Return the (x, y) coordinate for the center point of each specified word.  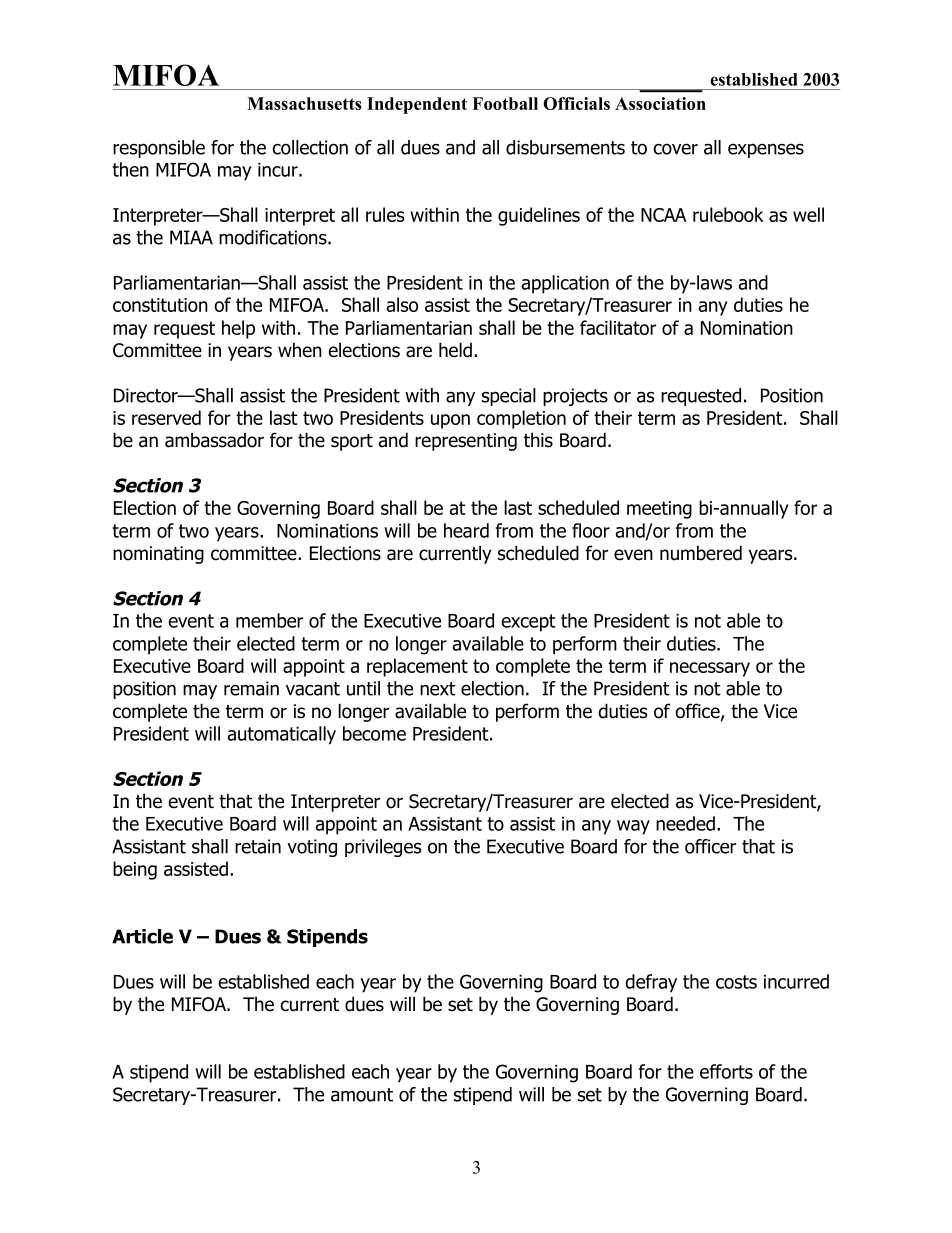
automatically (281, 735)
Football (505, 103)
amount (362, 1095)
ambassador (214, 440)
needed (685, 823)
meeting (659, 510)
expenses (766, 150)
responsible (159, 149)
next (438, 689)
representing (466, 442)
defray (651, 983)
